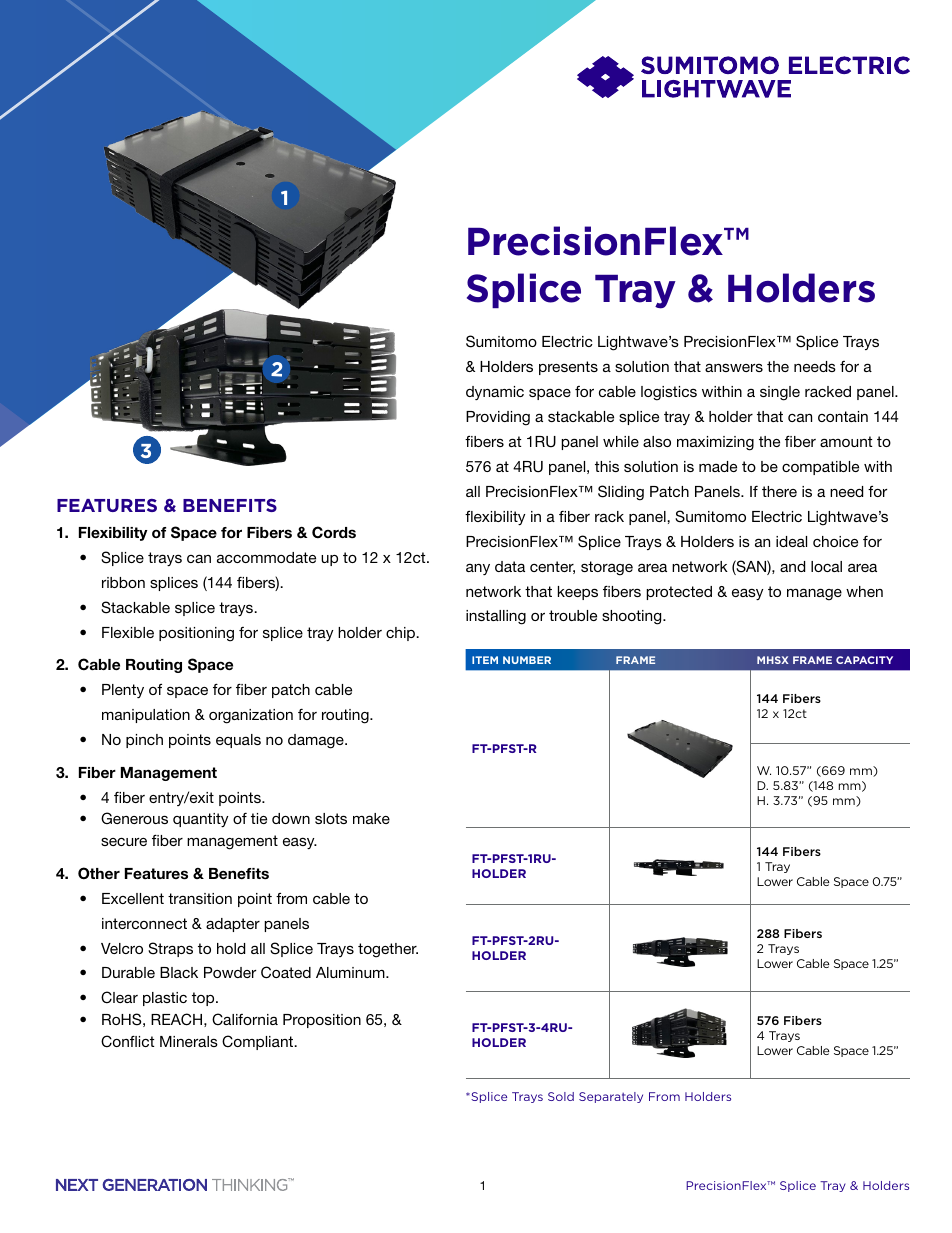 Image resolution: width=952 pixels, height=1233 pixels. I want to click on Sold, so click(561, 1096).
